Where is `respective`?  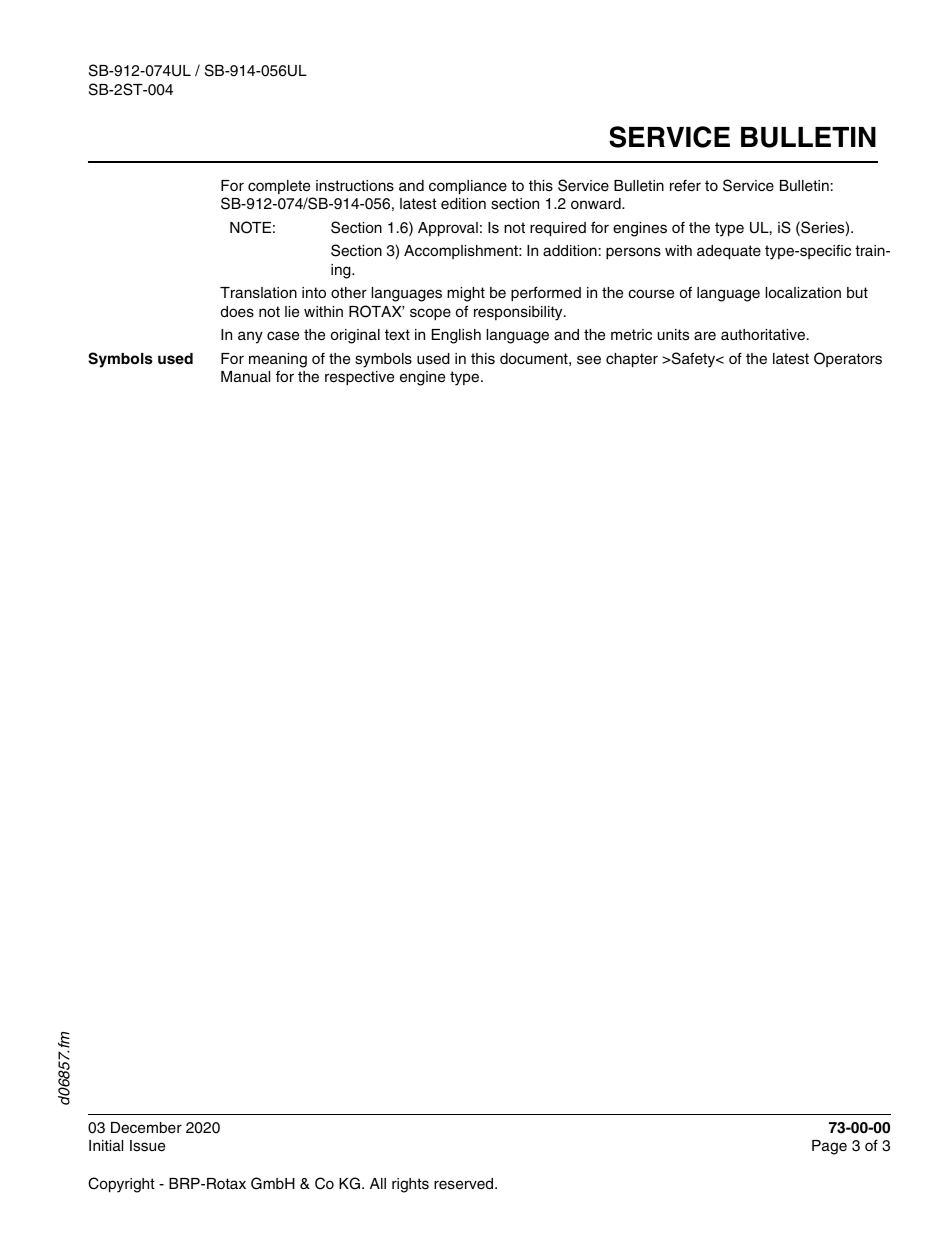
respective is located at coordinates (359, 378).
